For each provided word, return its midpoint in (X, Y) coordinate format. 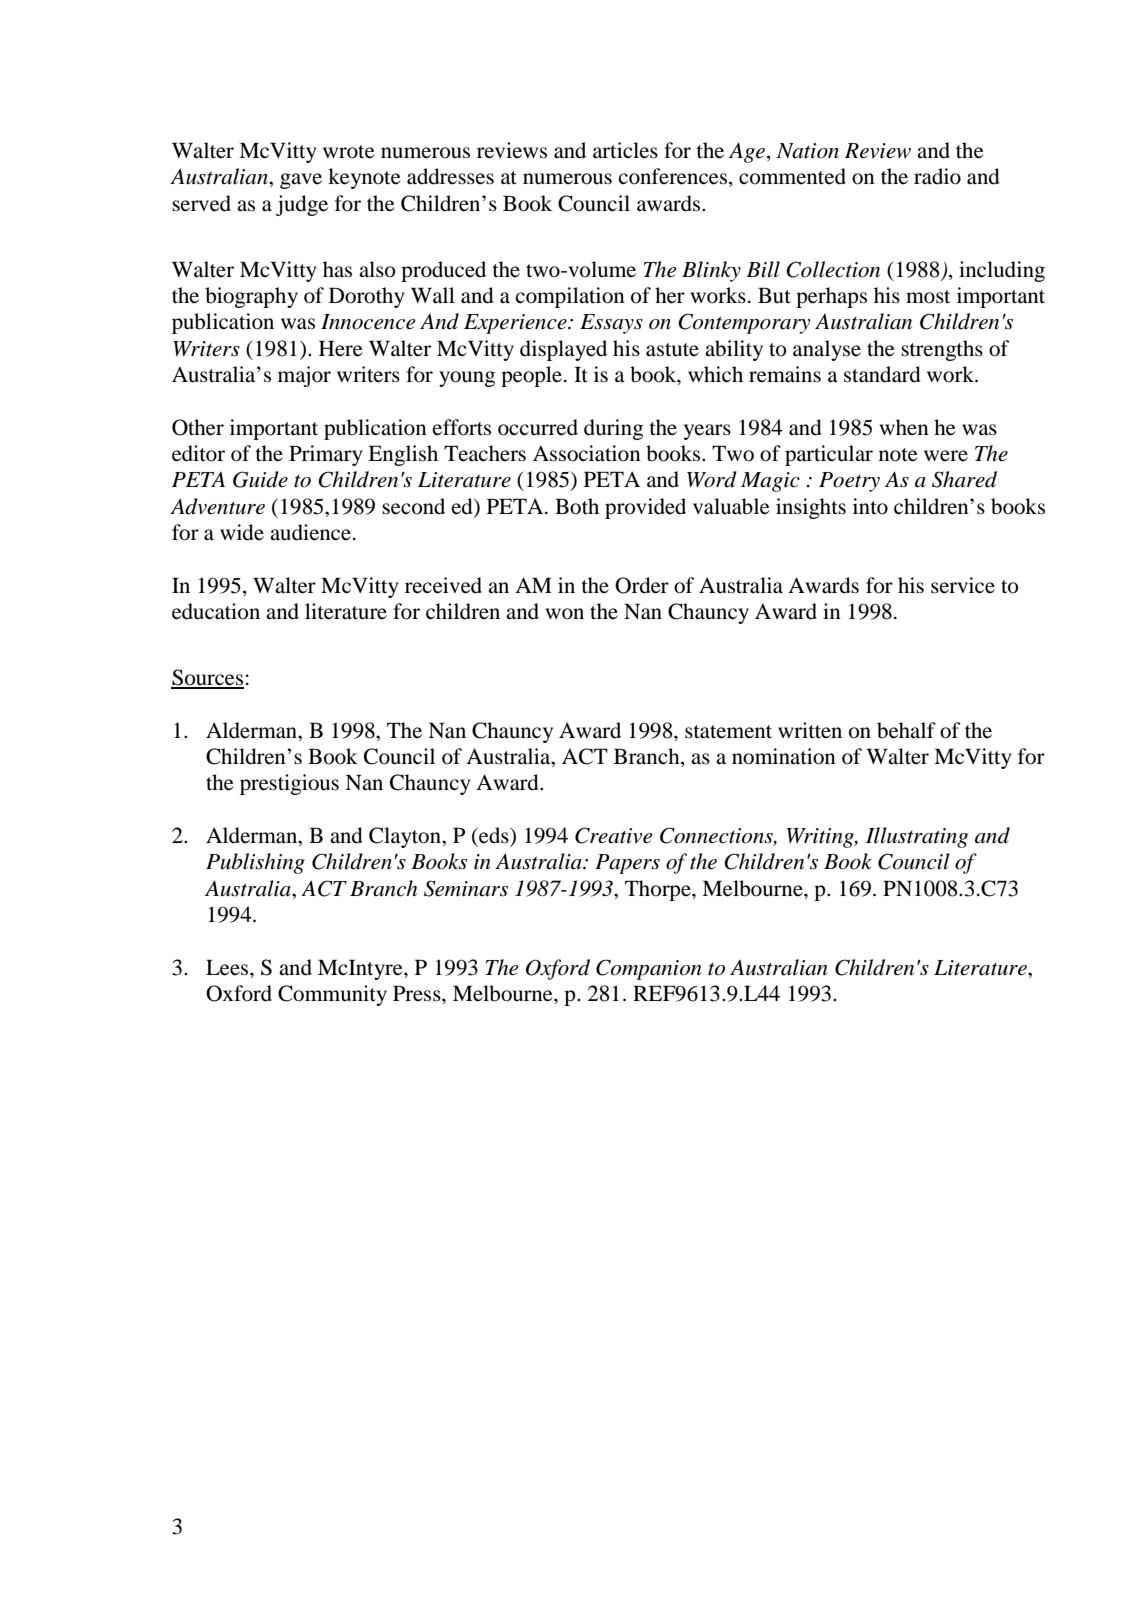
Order (642, 585)
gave (301, 181)
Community (332, 995)
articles (625, 150)
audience (310, 532)
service (963, 585)
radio (937, 176)
